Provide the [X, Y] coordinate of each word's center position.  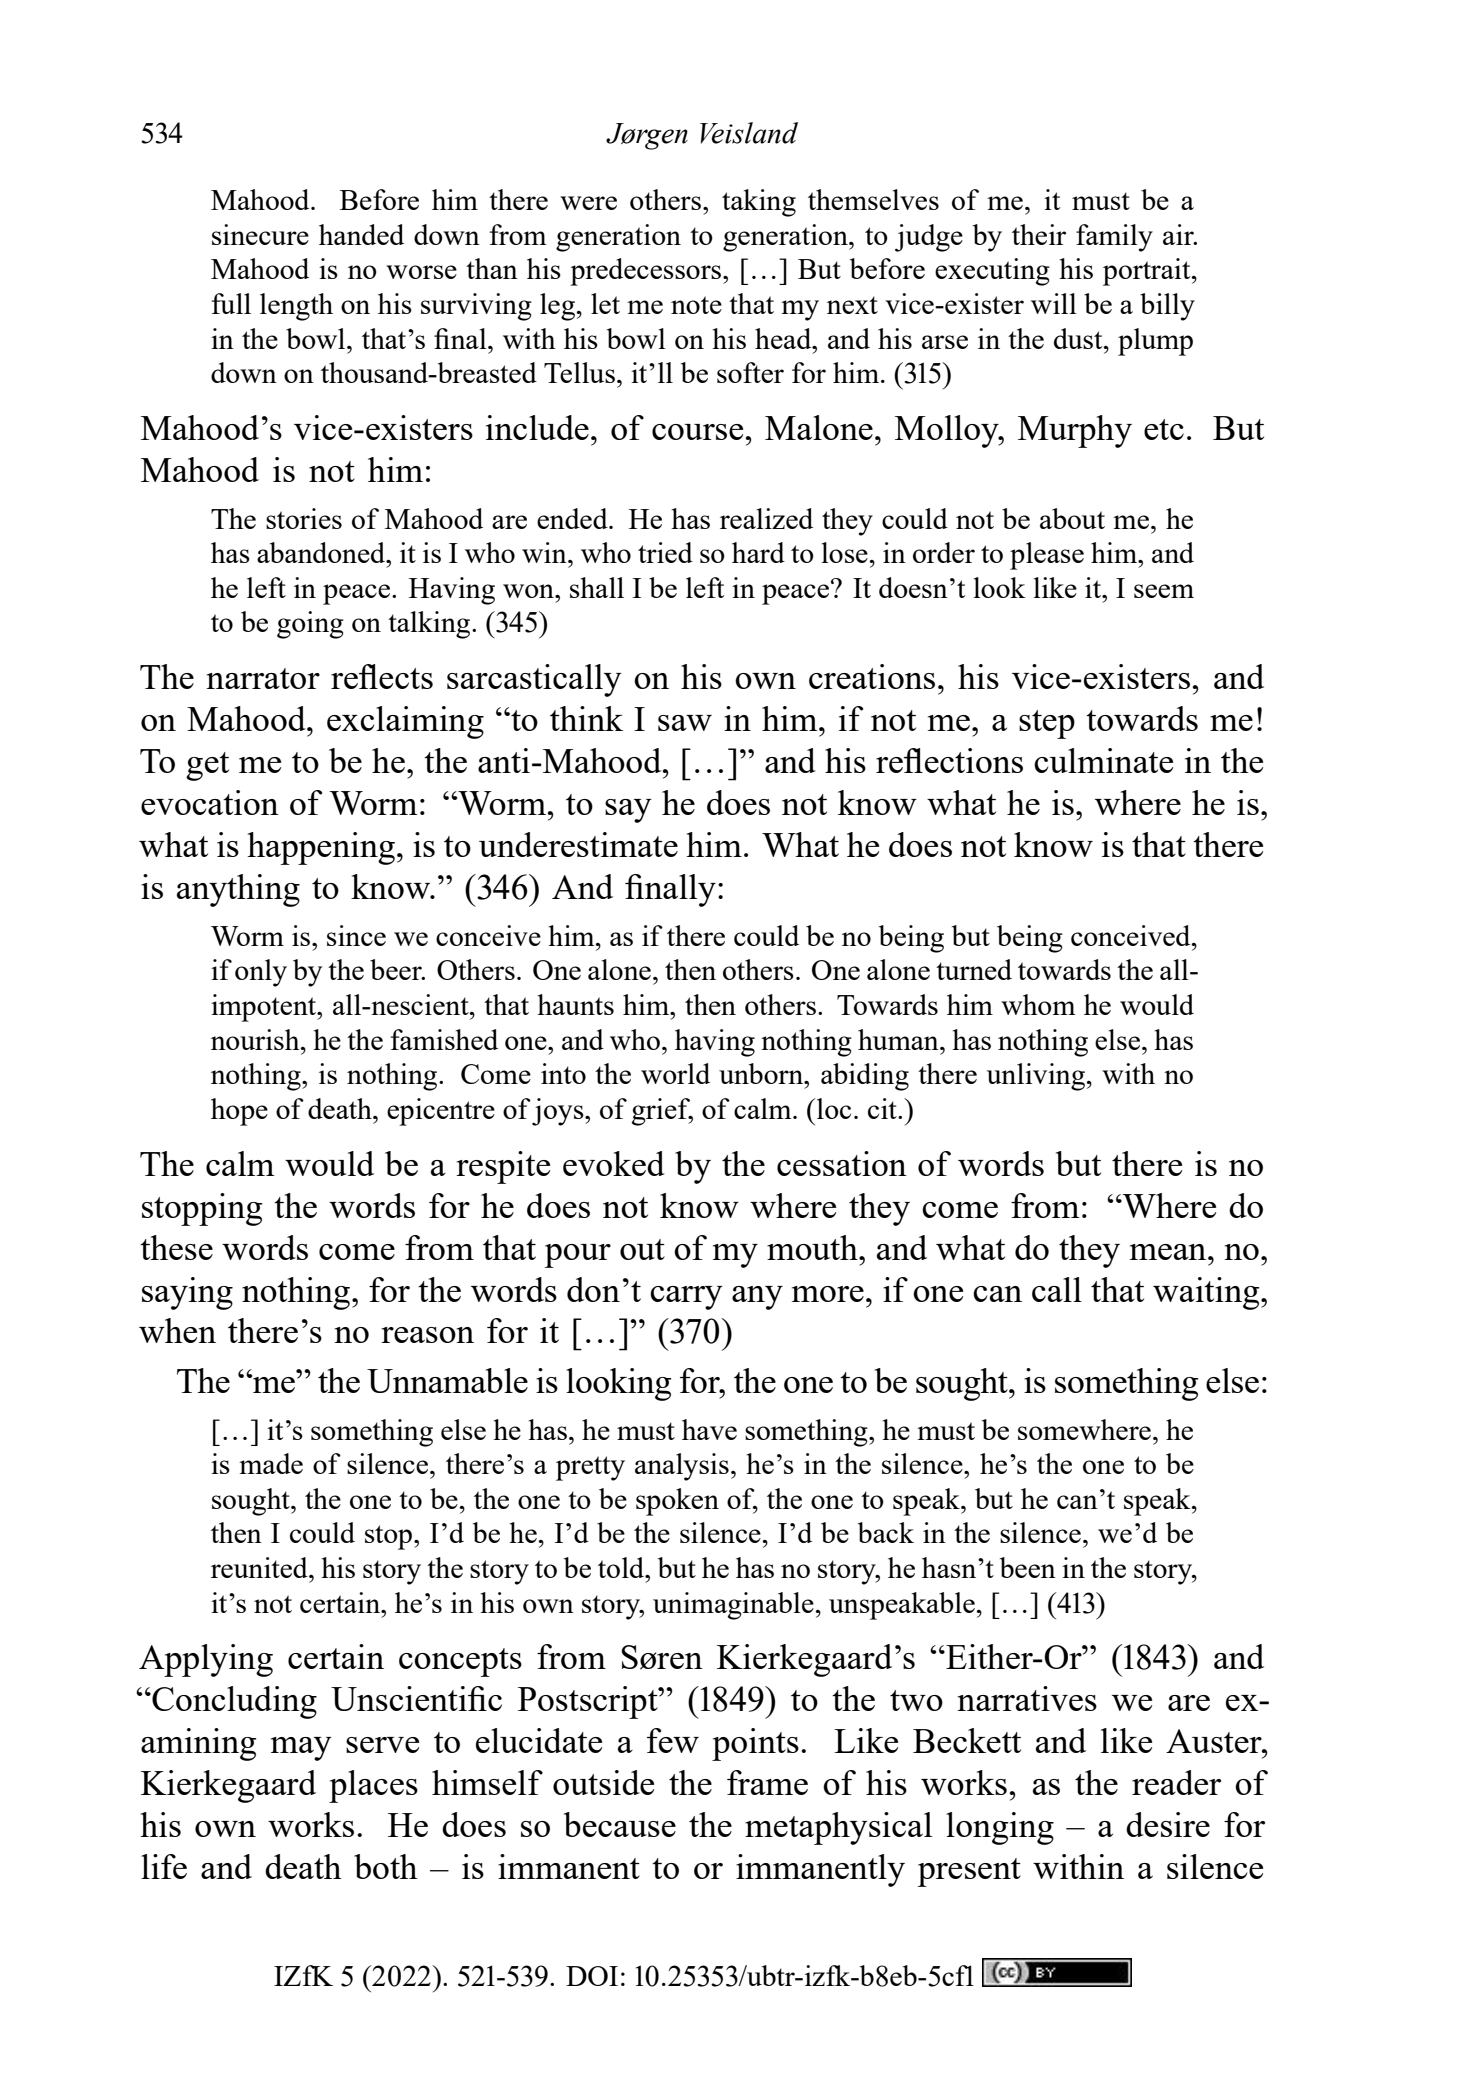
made [271, 1463]
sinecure [260, 234]
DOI [592, 1976]
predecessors [647, 272]
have [709, 1429]
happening [321, 848]
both [386, 1866]
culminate [1103, 760]
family [1114, 238]
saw [685, 723]
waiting [1207, 1293]
